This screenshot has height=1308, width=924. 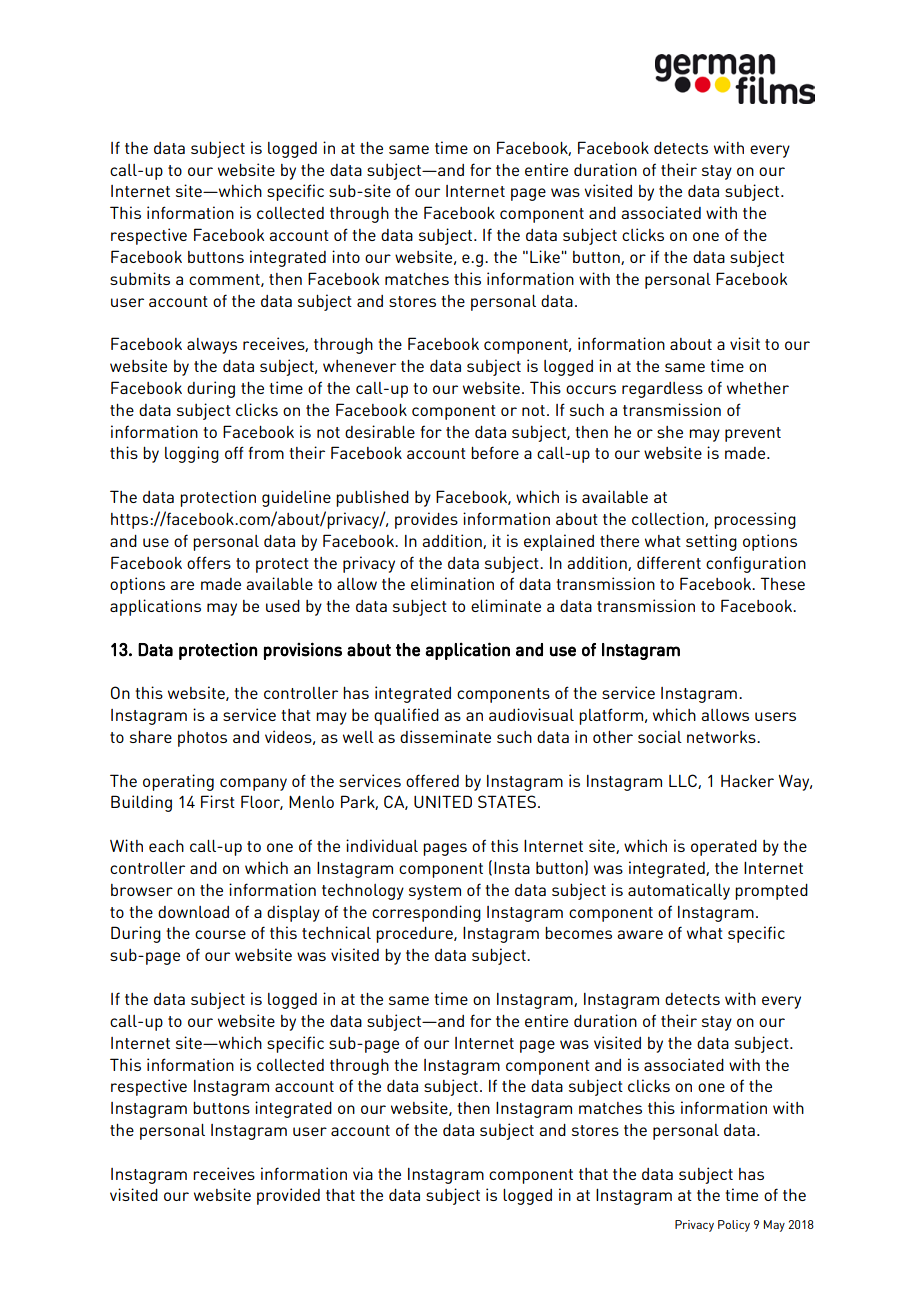 I want to click on operated, so click(x=724, y=848).
